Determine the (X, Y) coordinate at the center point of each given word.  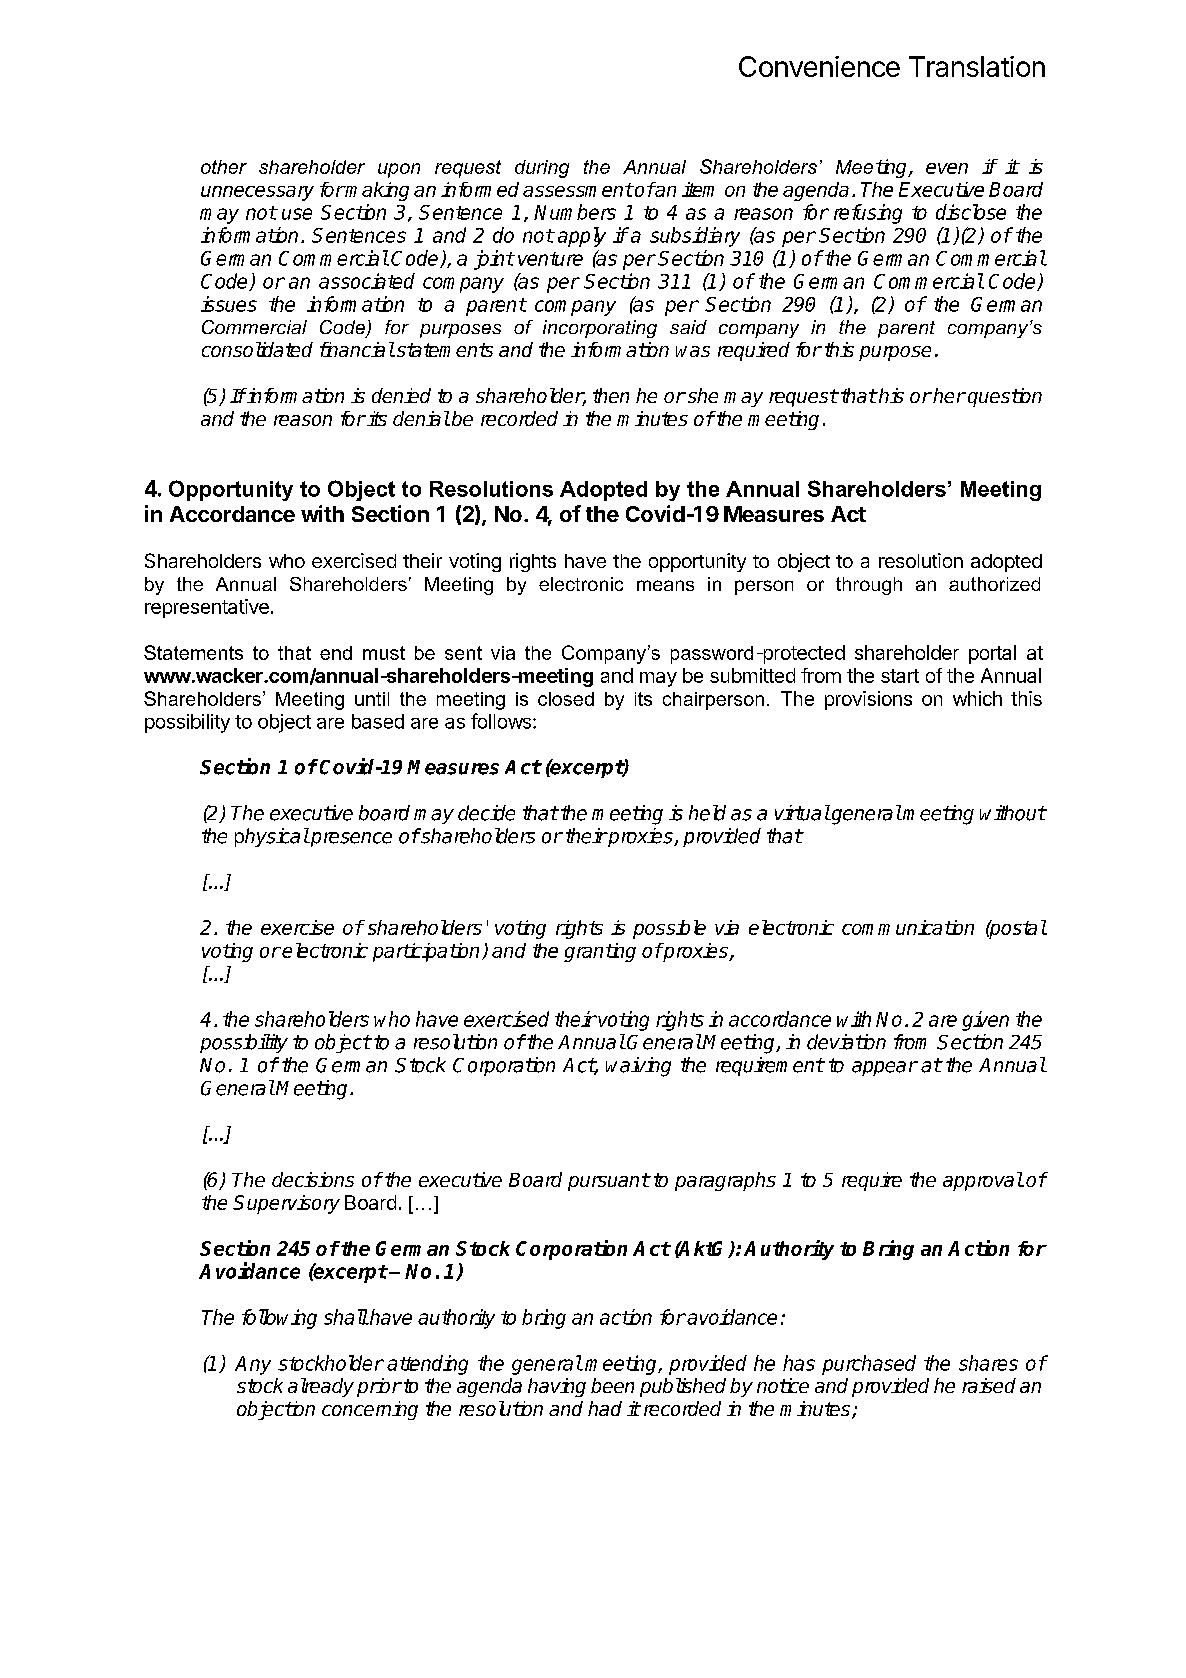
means (665, 585)
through (869, 586)
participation (426, 952)
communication (908, 927)
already (321, 1387)
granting (600, 952)
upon (399, 170)
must (384, 653)
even (947, 168)
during (542, 169)
